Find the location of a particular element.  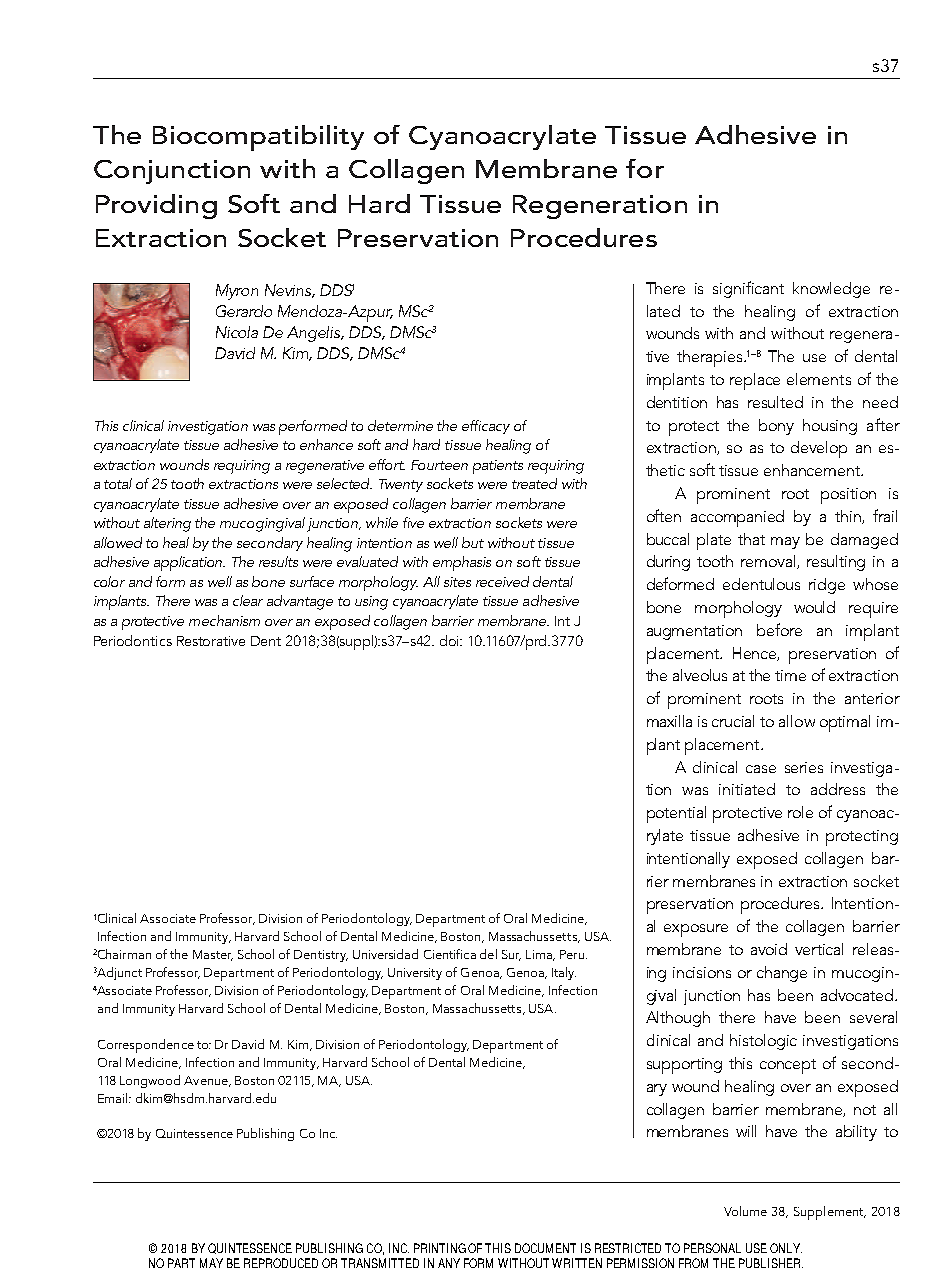

REPRODUCED is located at coordinates (281, 1263).
